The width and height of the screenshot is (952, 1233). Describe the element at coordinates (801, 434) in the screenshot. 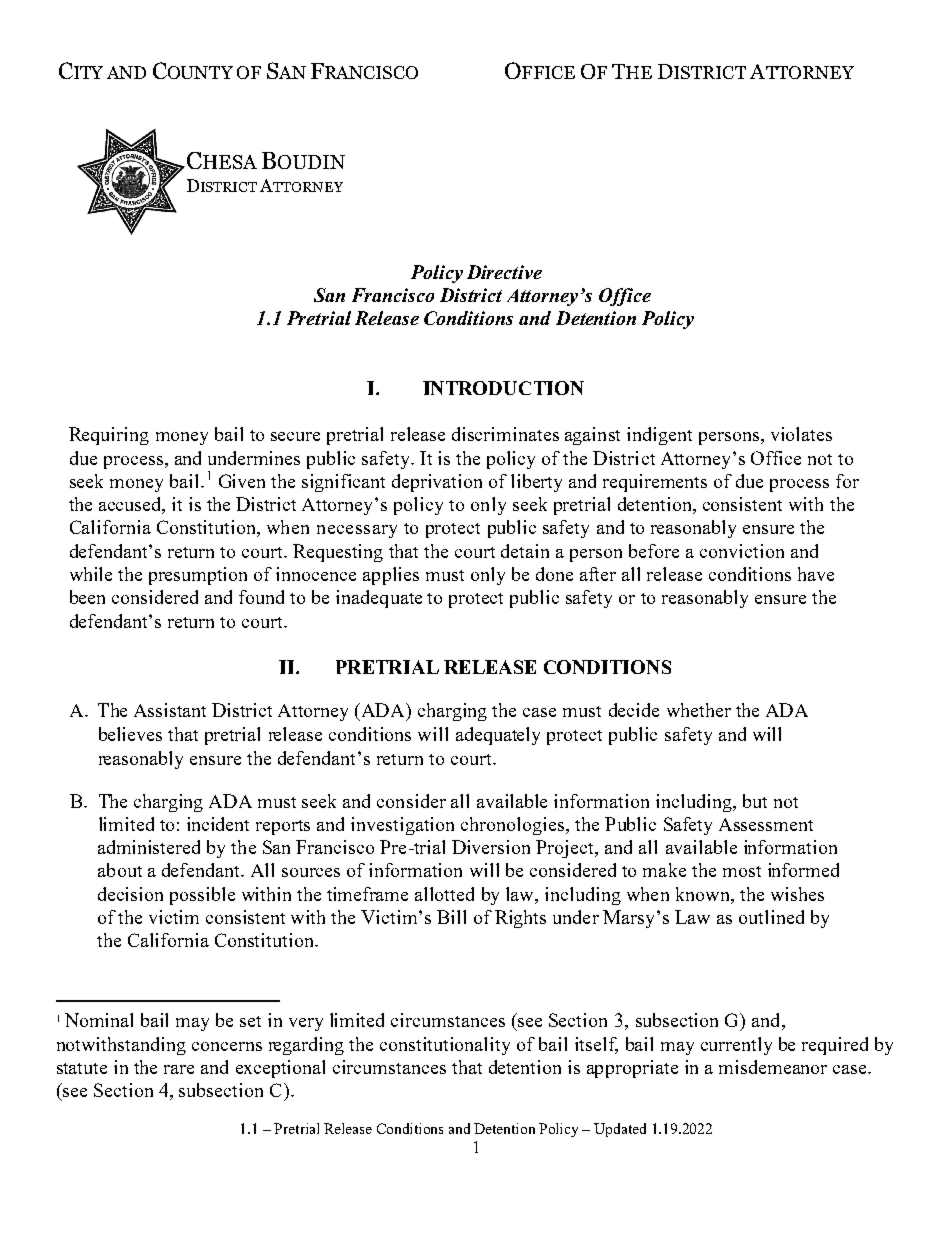

I see `violates` at that location.
